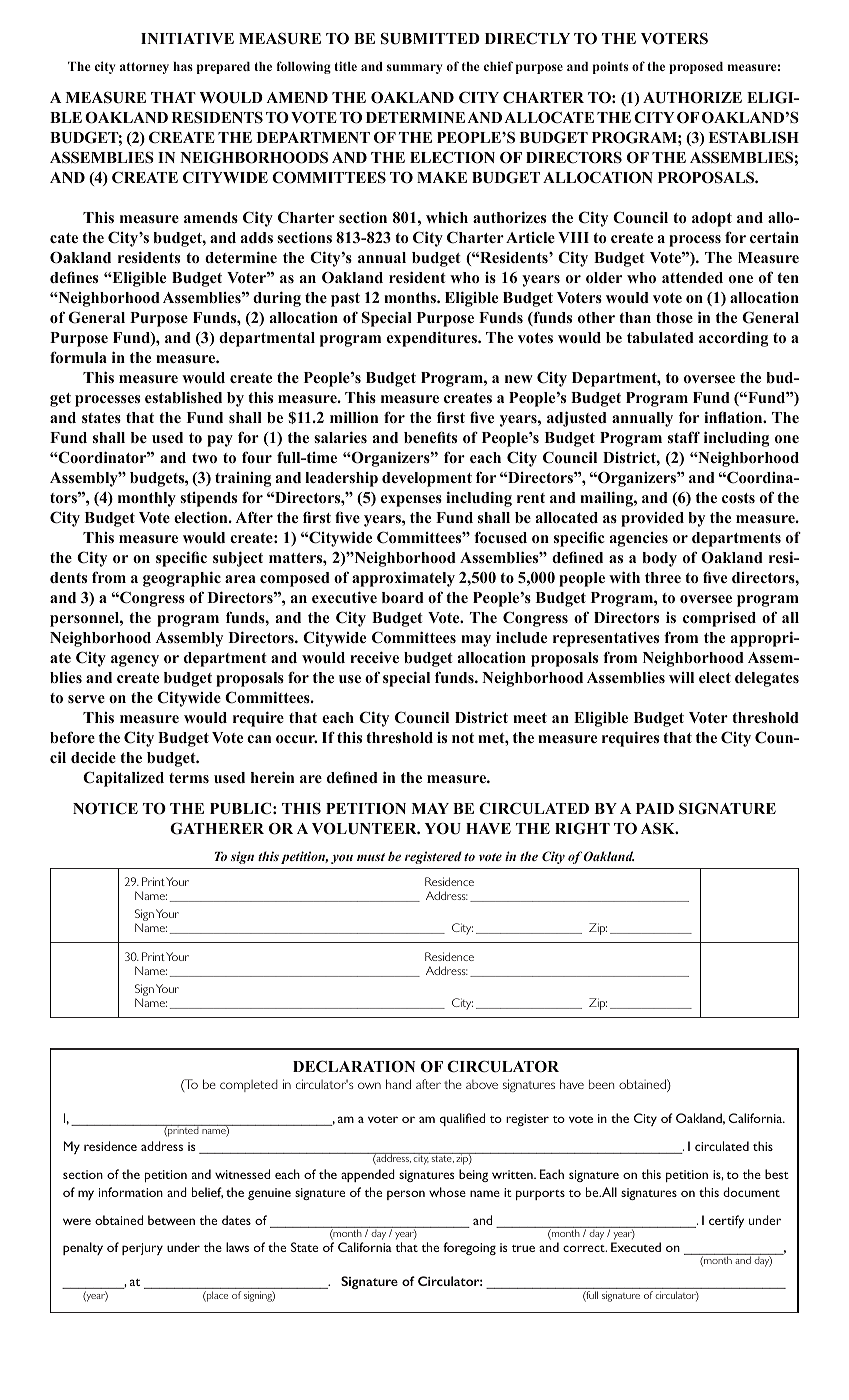  Describe the element at coordinates (681, 677) in the screenshot. I see `will` at that location.
